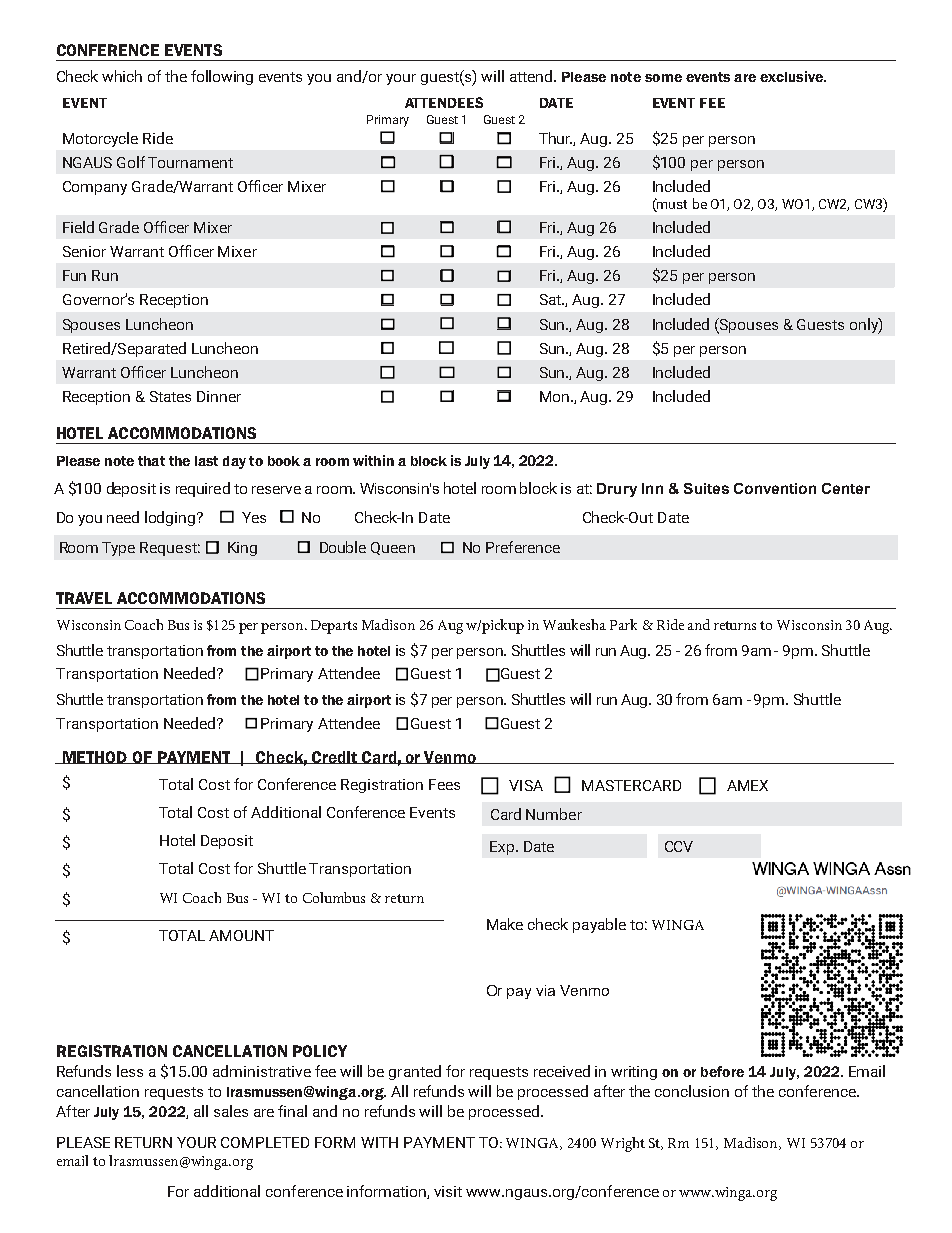 The width and height of the screenshot is (952, 1233). I want to click on Thur, so click(555, 138).
